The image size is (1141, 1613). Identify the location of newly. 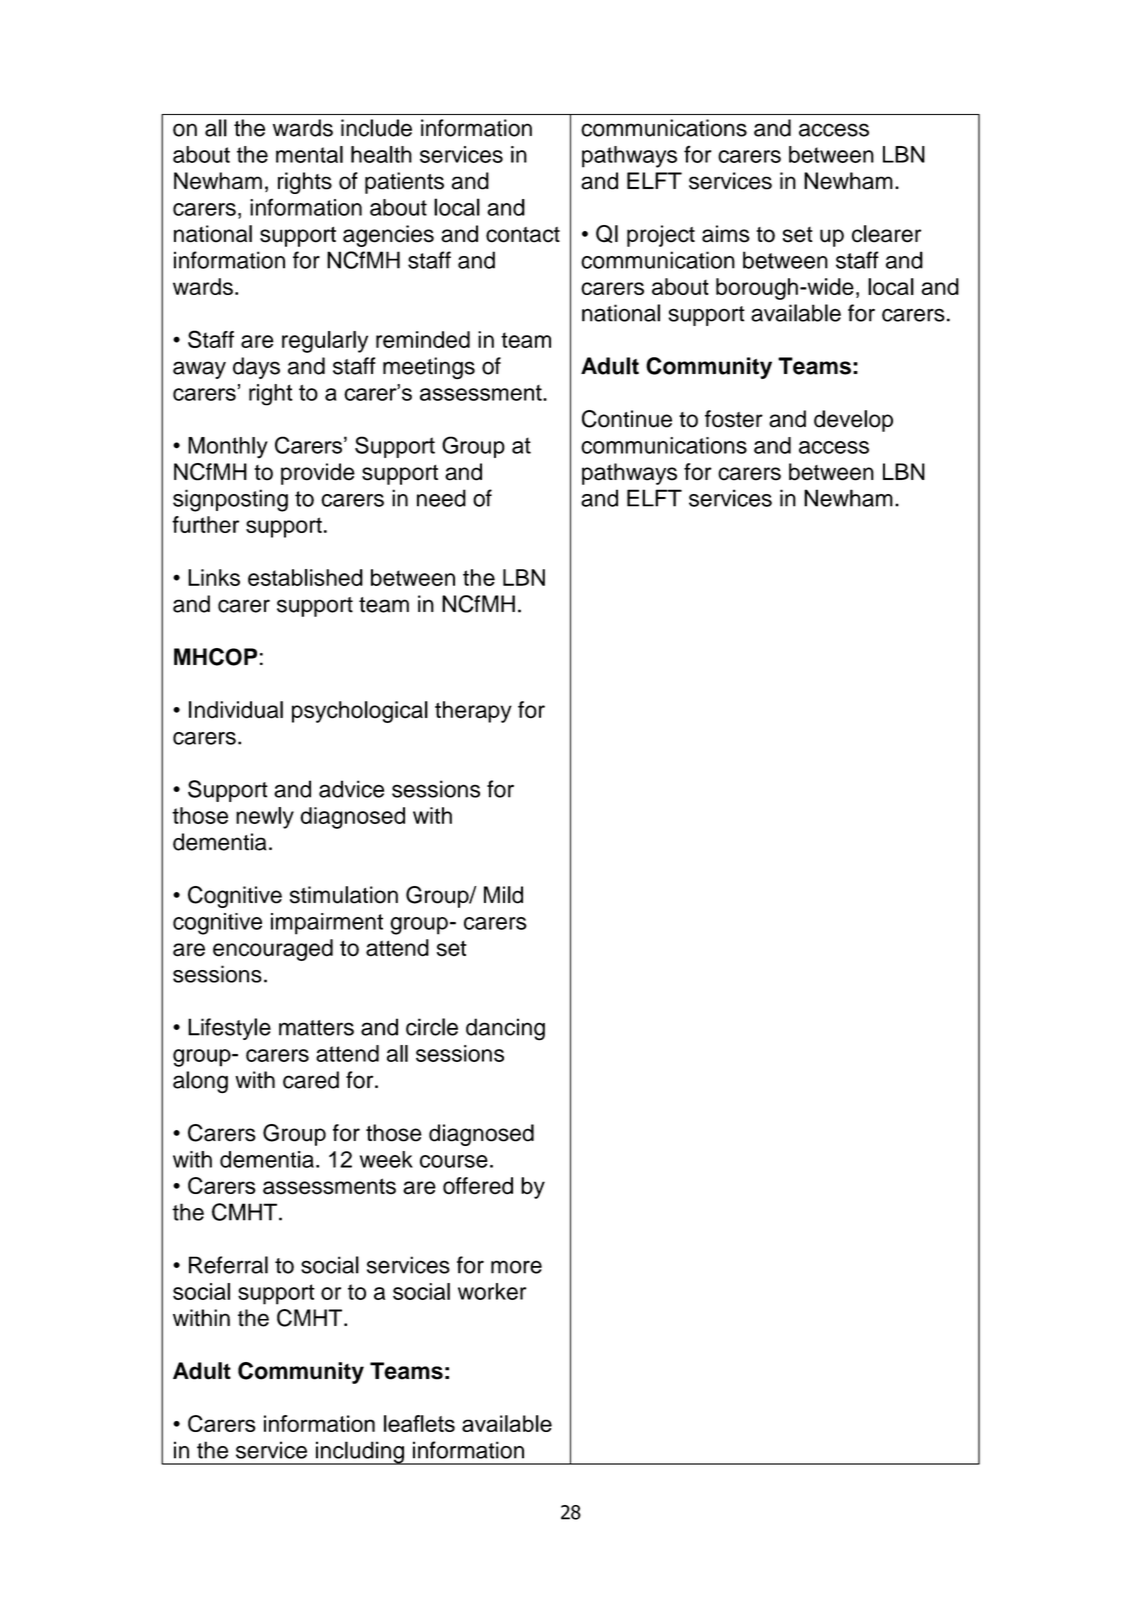
(265, 818).
